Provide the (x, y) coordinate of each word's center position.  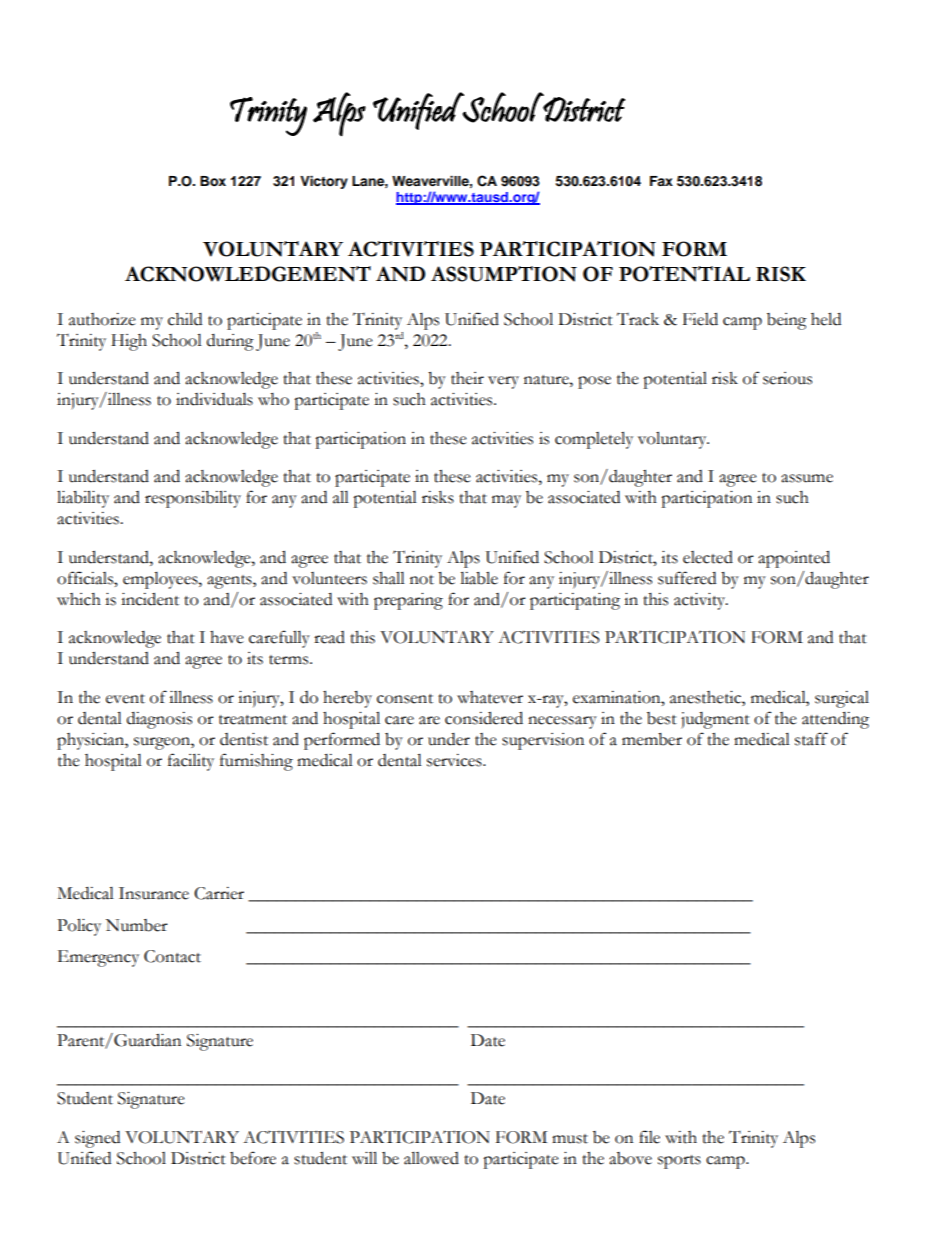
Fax (661, 181)
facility (191, 762)
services (455, 760)
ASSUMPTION (504, 274)
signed (97, 1139)
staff (811, 739)
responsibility (193, 499)
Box (213, 181)
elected (708, 557)
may (506, 501)
